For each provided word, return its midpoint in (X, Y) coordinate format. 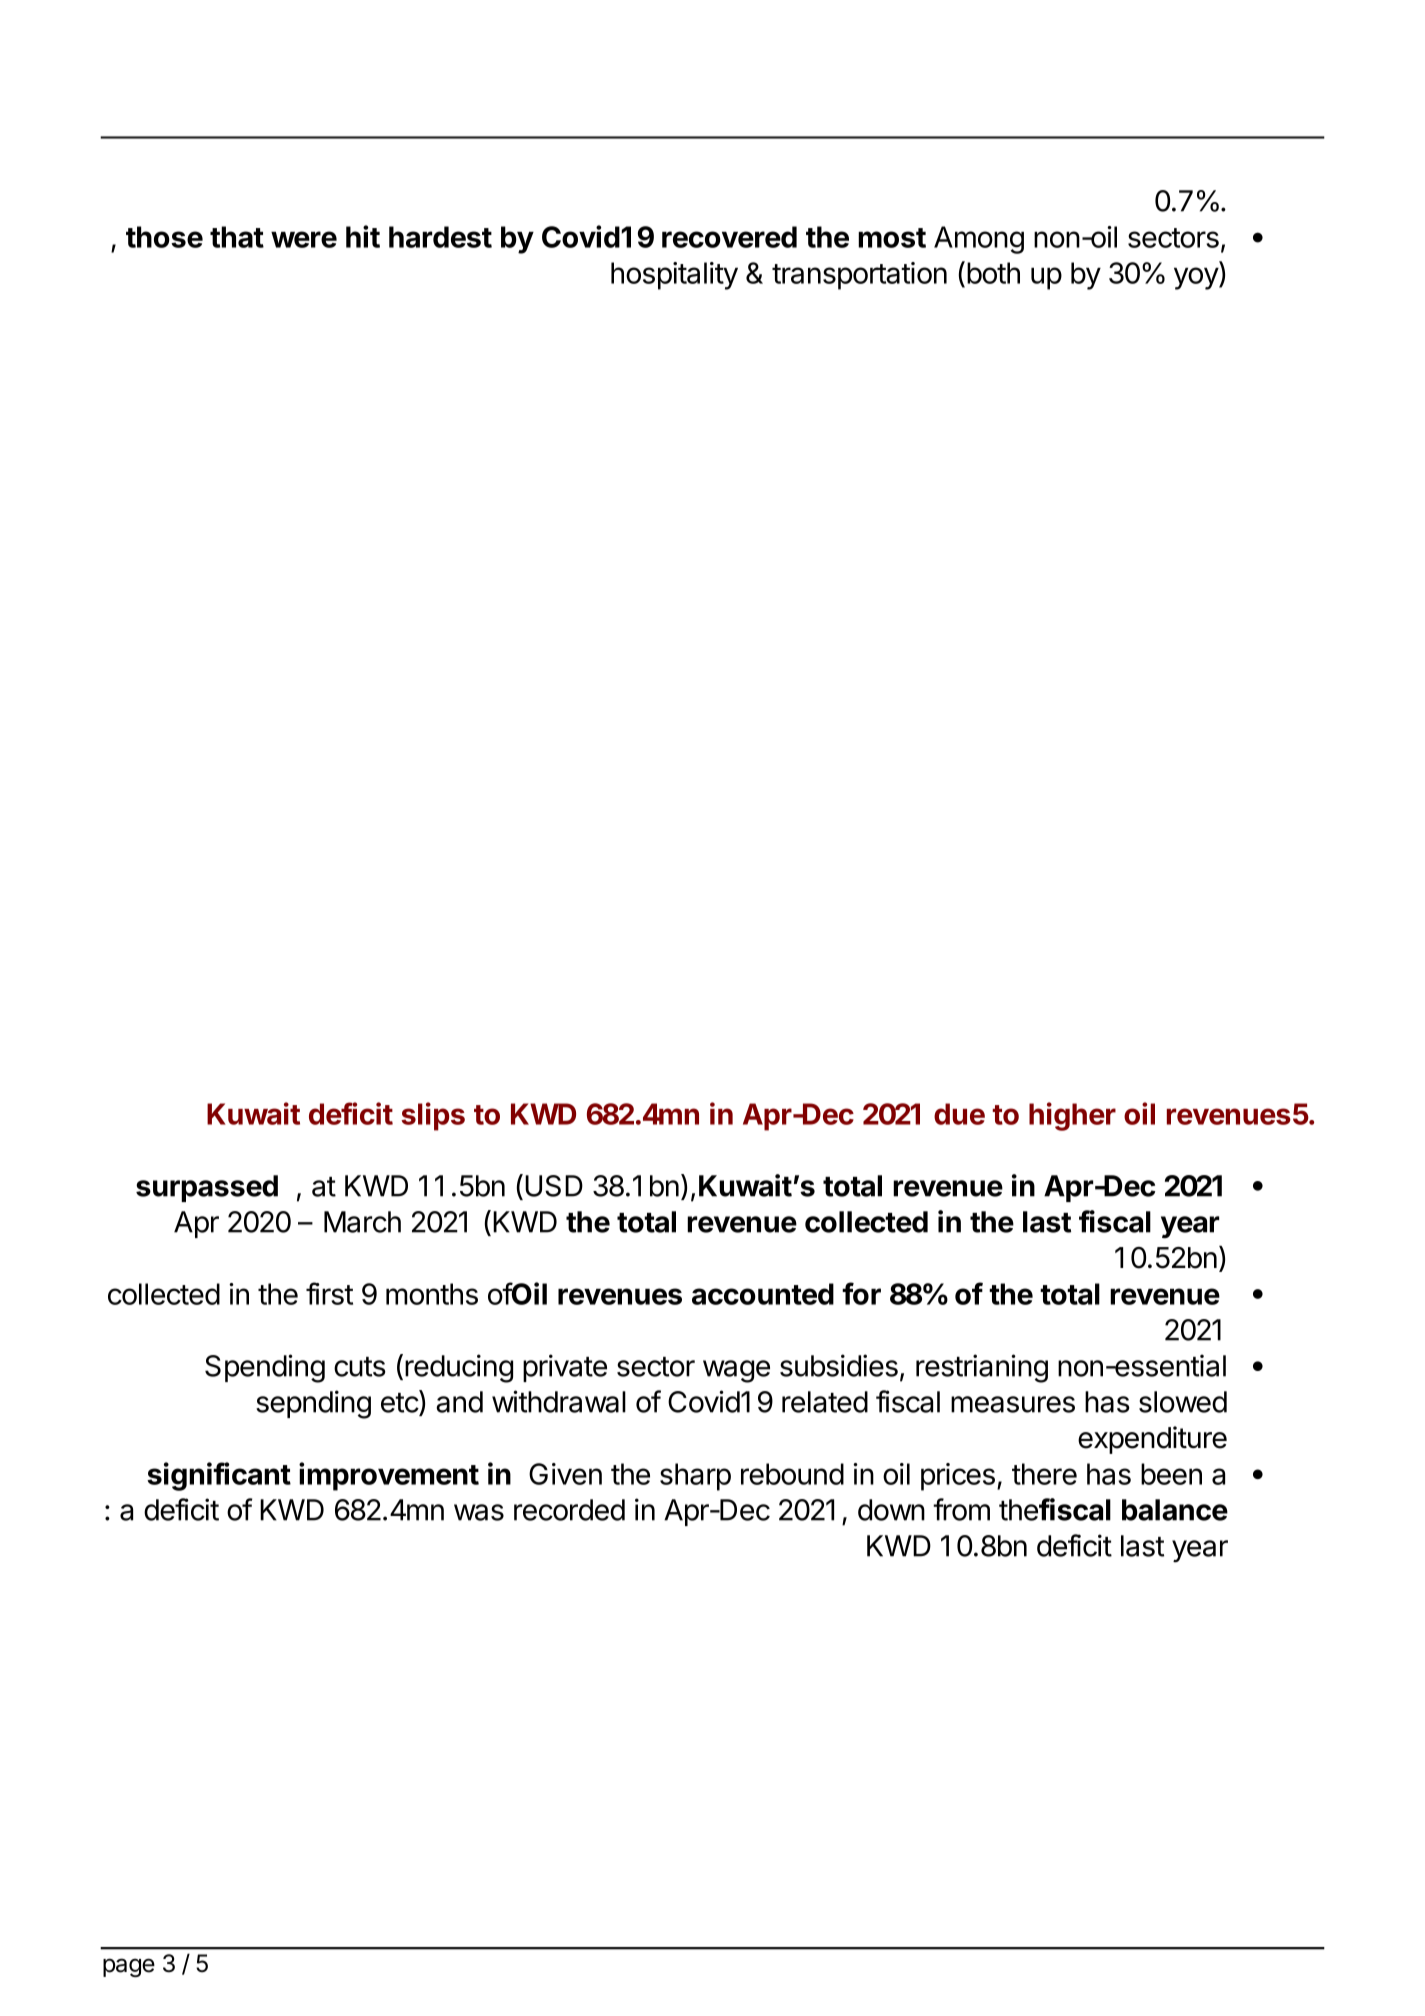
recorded (569, 1510)
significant (219, 1476)
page (129, 1967)
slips (433, 1116)
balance (1175, 1510)
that (237, 237)
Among (979, 240)
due (959, 1114)
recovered (729, 237)
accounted (763, 1294)
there (1044, 1474)
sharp (695, 1477)
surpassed (207, 1188)
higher (1072, 1116)
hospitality (674, 276)
